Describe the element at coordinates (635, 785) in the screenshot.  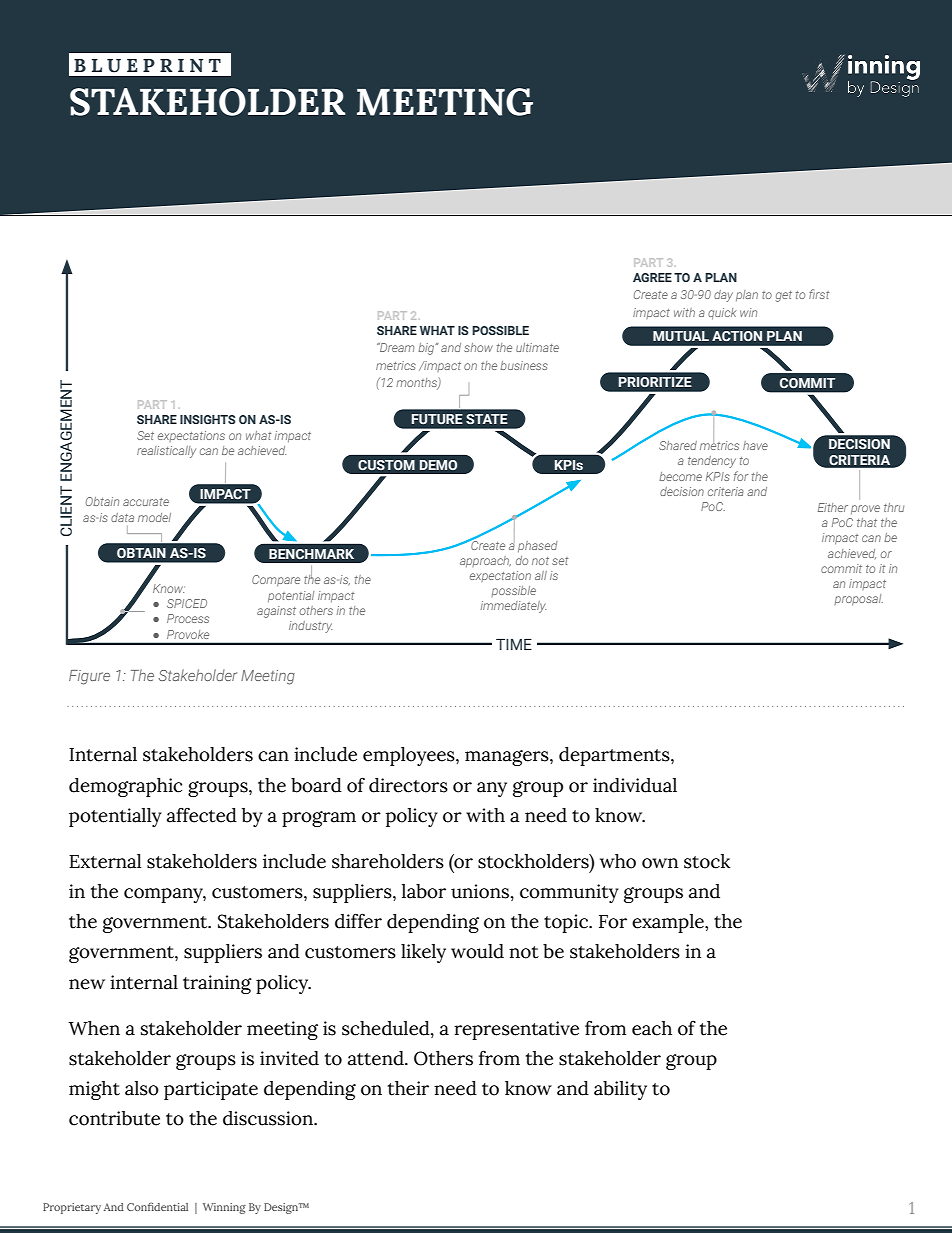
I see `individual` at that location.
